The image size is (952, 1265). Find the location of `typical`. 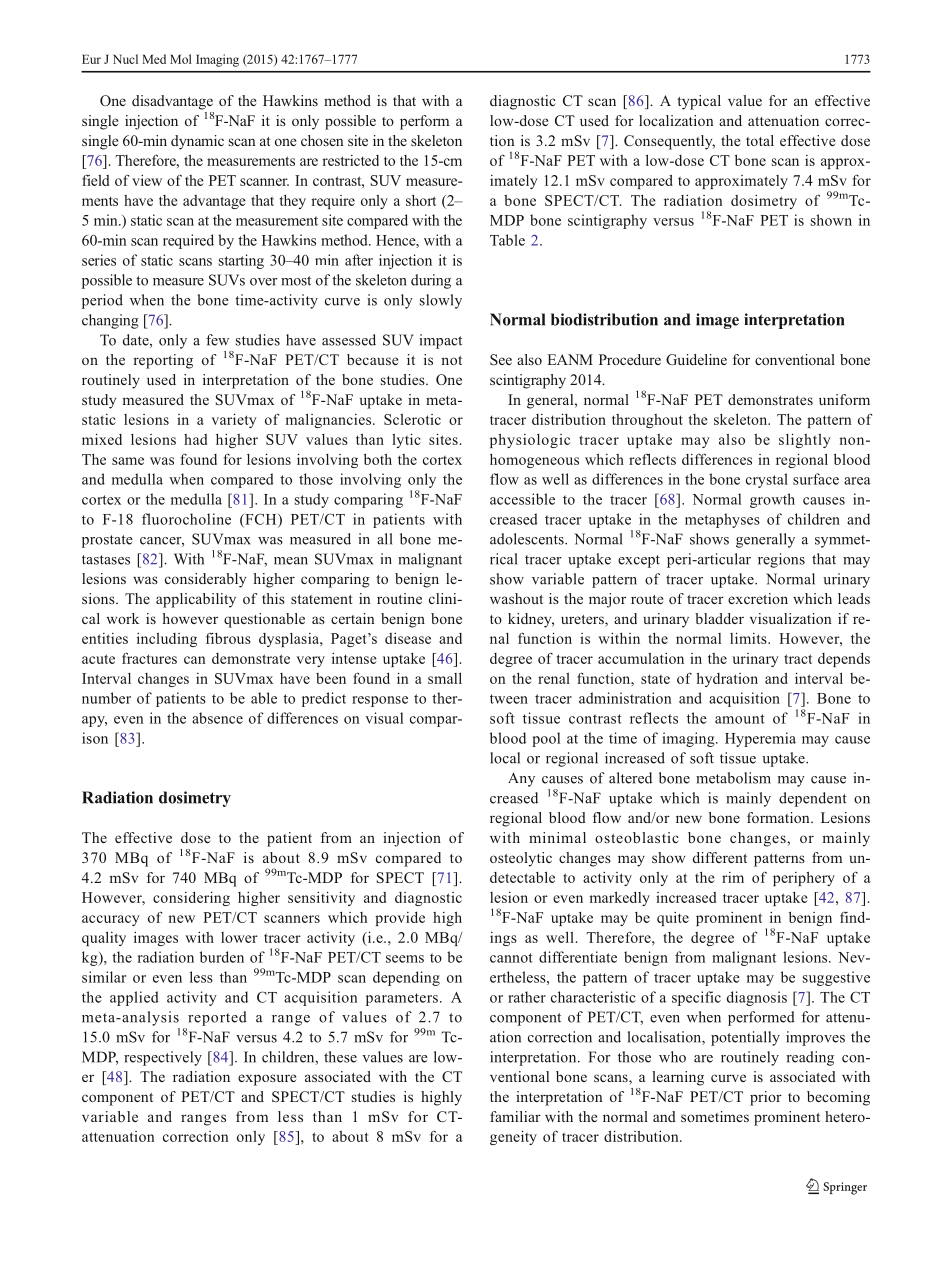

typical is located at coordinates (699, 102).
